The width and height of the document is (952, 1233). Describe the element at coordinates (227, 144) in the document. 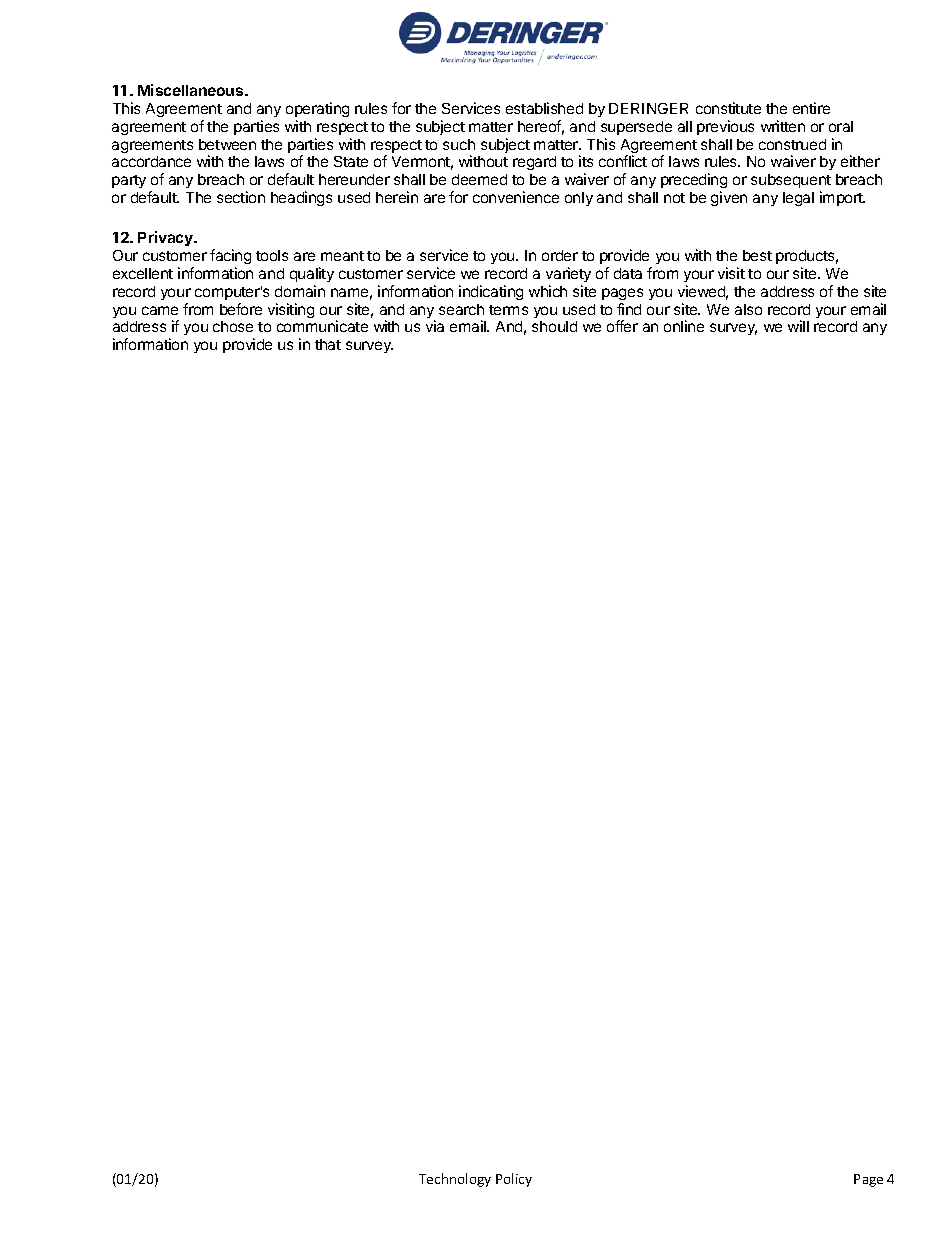

I see `between` at that location.
